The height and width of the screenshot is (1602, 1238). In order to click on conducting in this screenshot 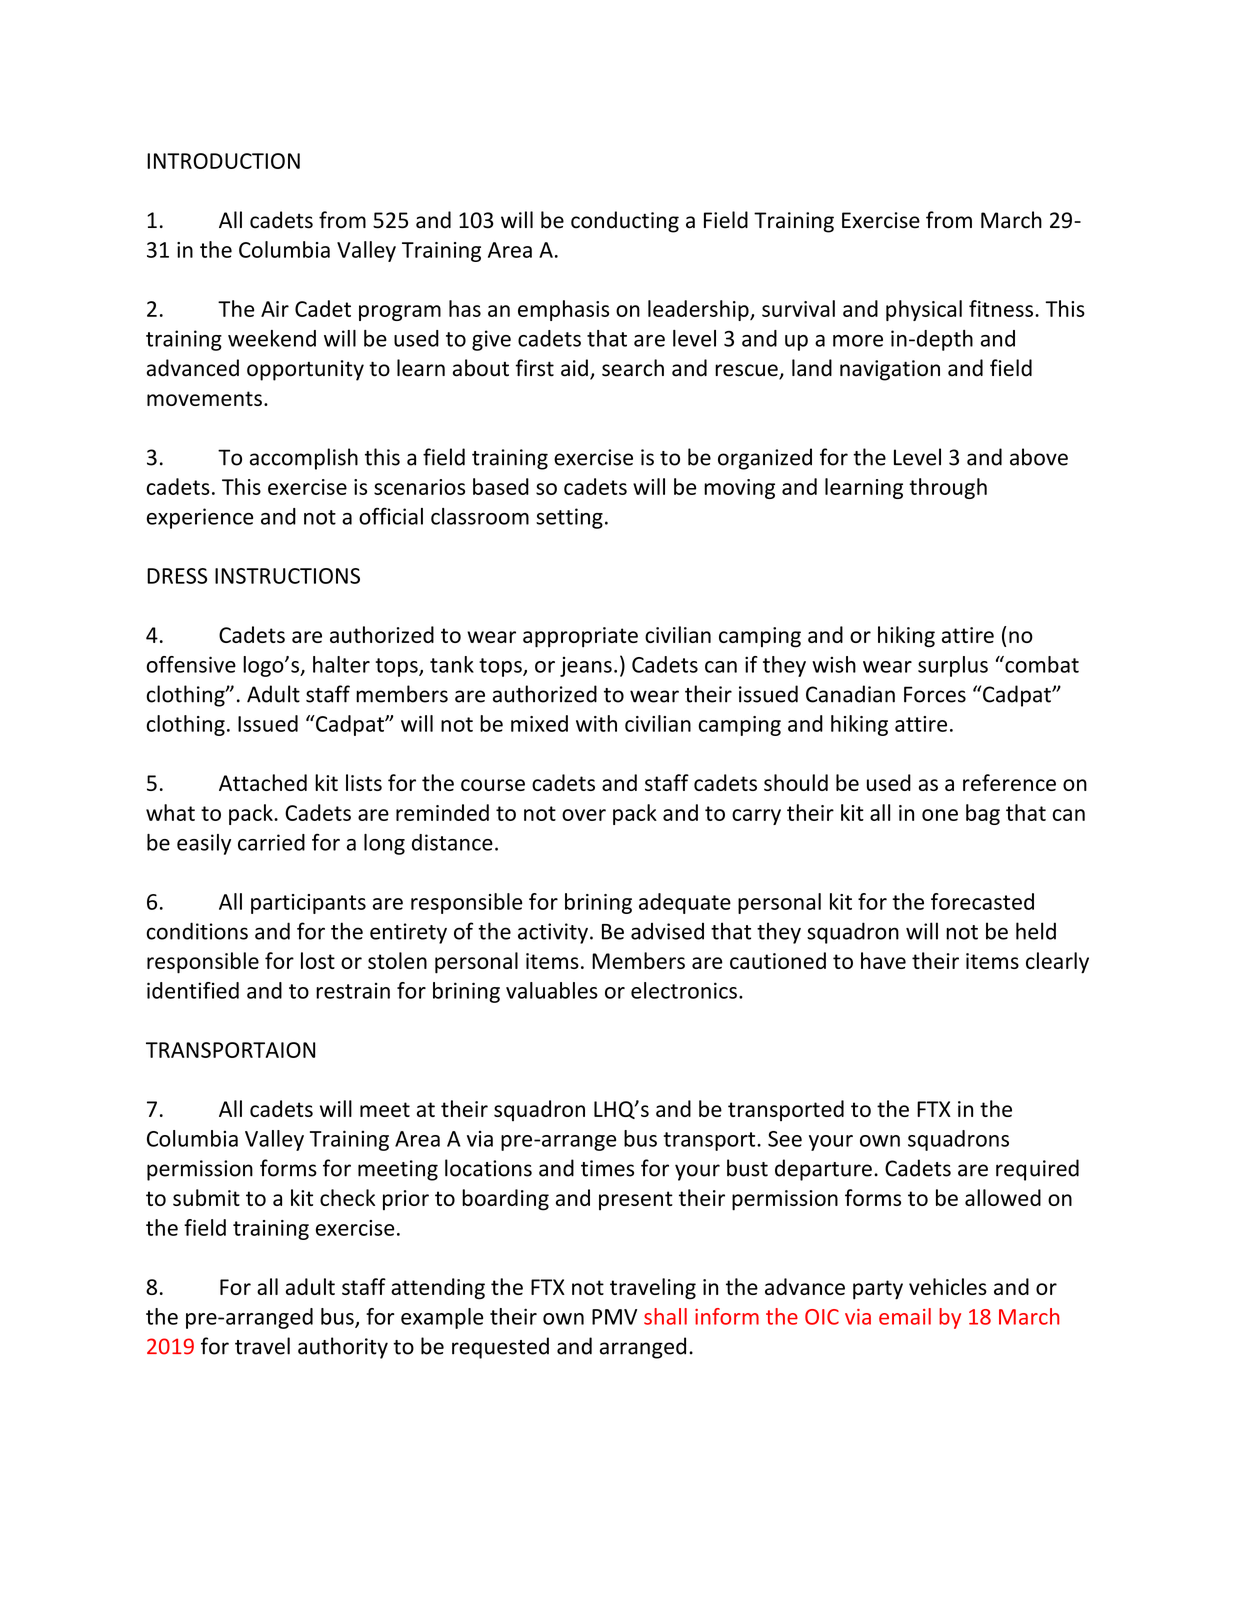, I will do `click(625, 222)`.
